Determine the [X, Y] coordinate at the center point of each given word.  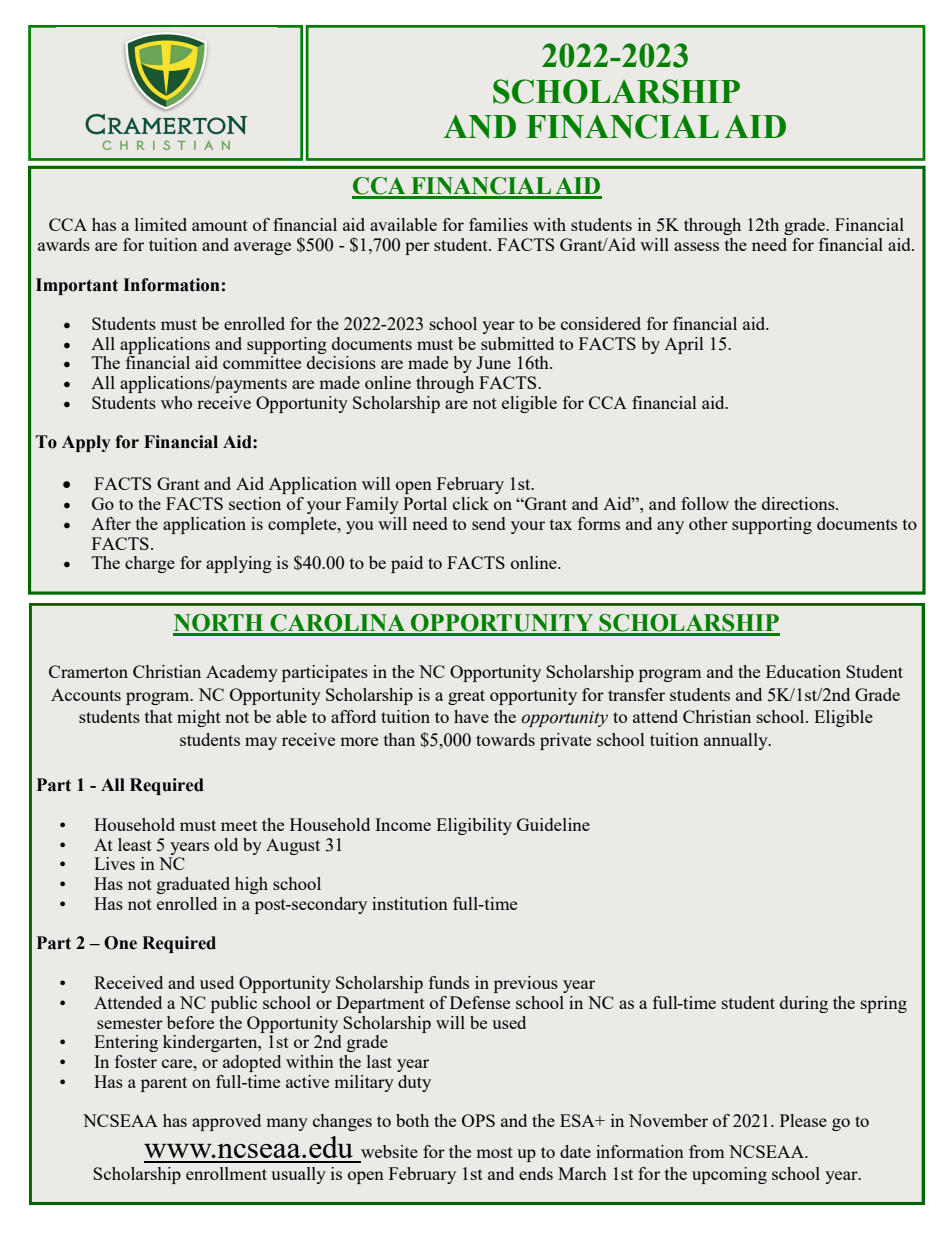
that [159, 716]
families [498, 224]
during [804, 1004]
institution [410, 903]
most [494, 1152]
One [120, 943]
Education [803, 671]
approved [226, 1122]
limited [161, 224]
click [471, 503]
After [111, 523]
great [466, 697]
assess [696, 246]
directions [799, 503]
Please [803, 1120]
